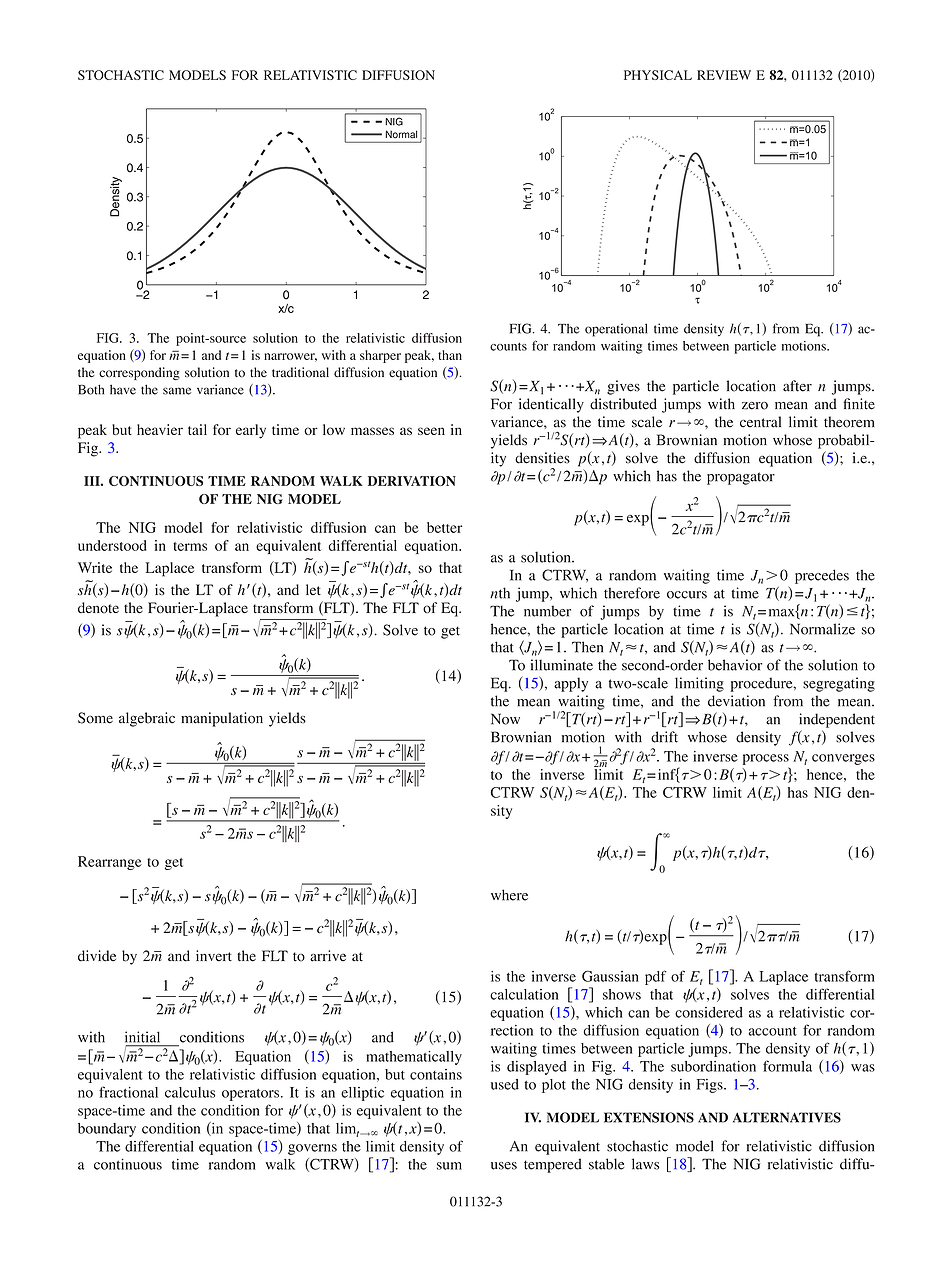 The image size is (952, 1270). What do you see at coordinates (524, 994) in the screenshot?
I see `calculation` at bounding box center [524, 994].
